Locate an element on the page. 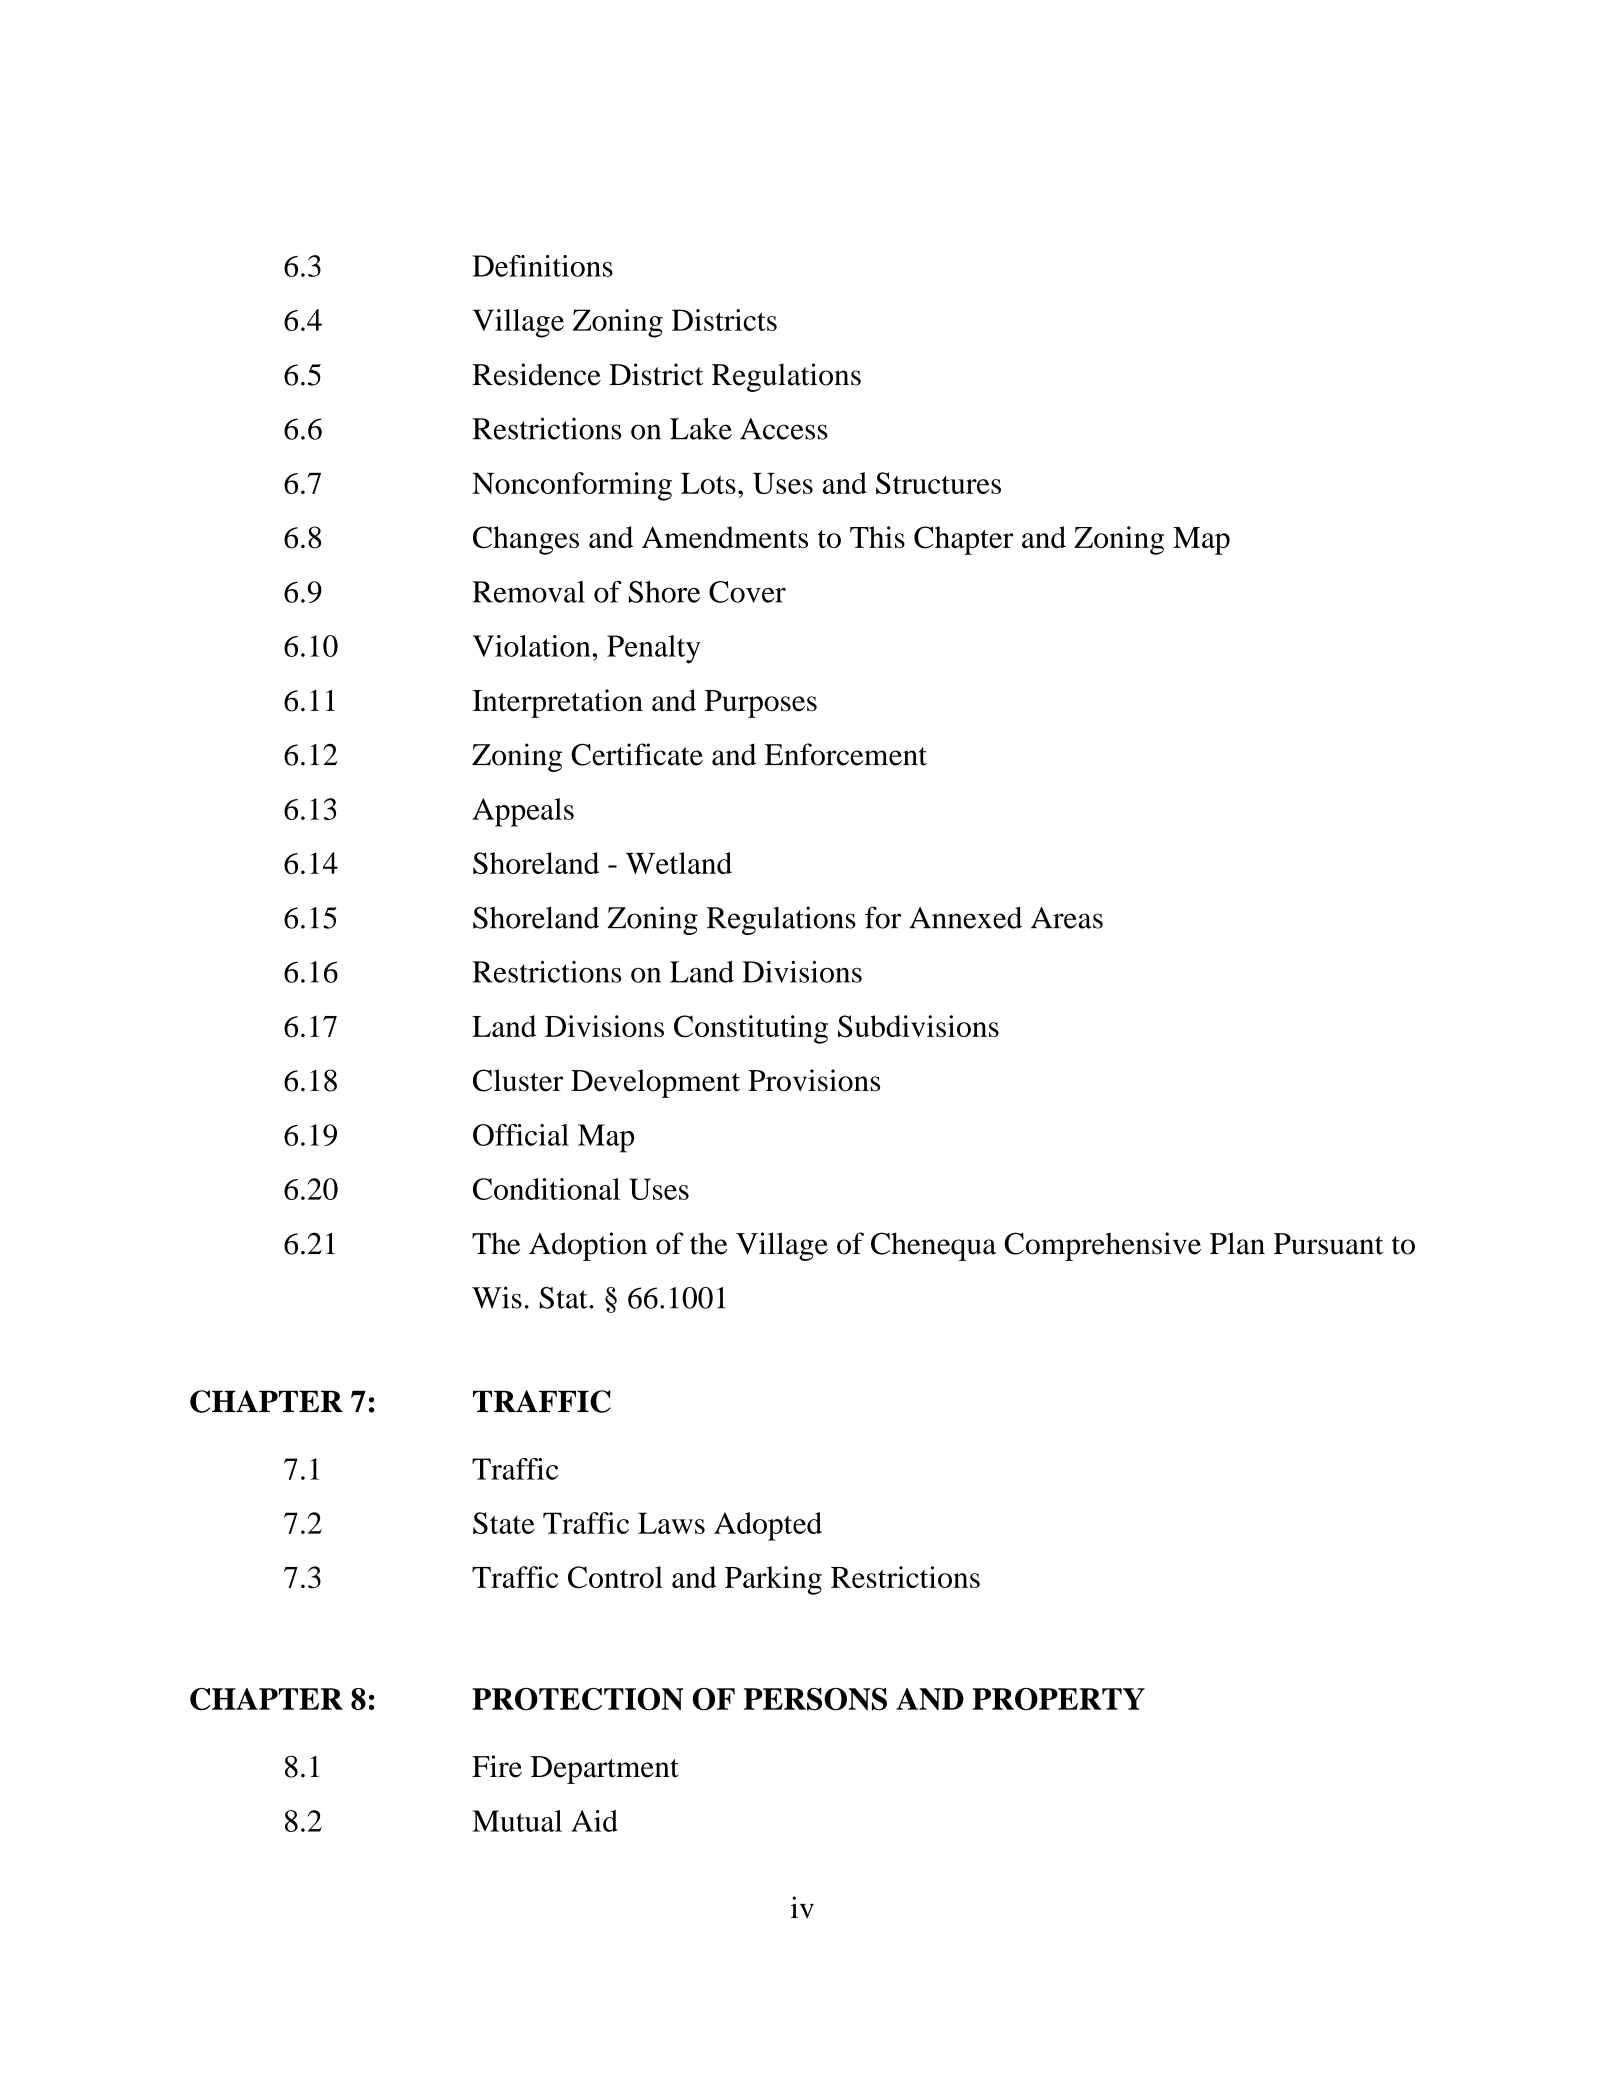 The width and height of the document is (1605, 2078). PROPERTY is located at coordinates (1058, 1699).
